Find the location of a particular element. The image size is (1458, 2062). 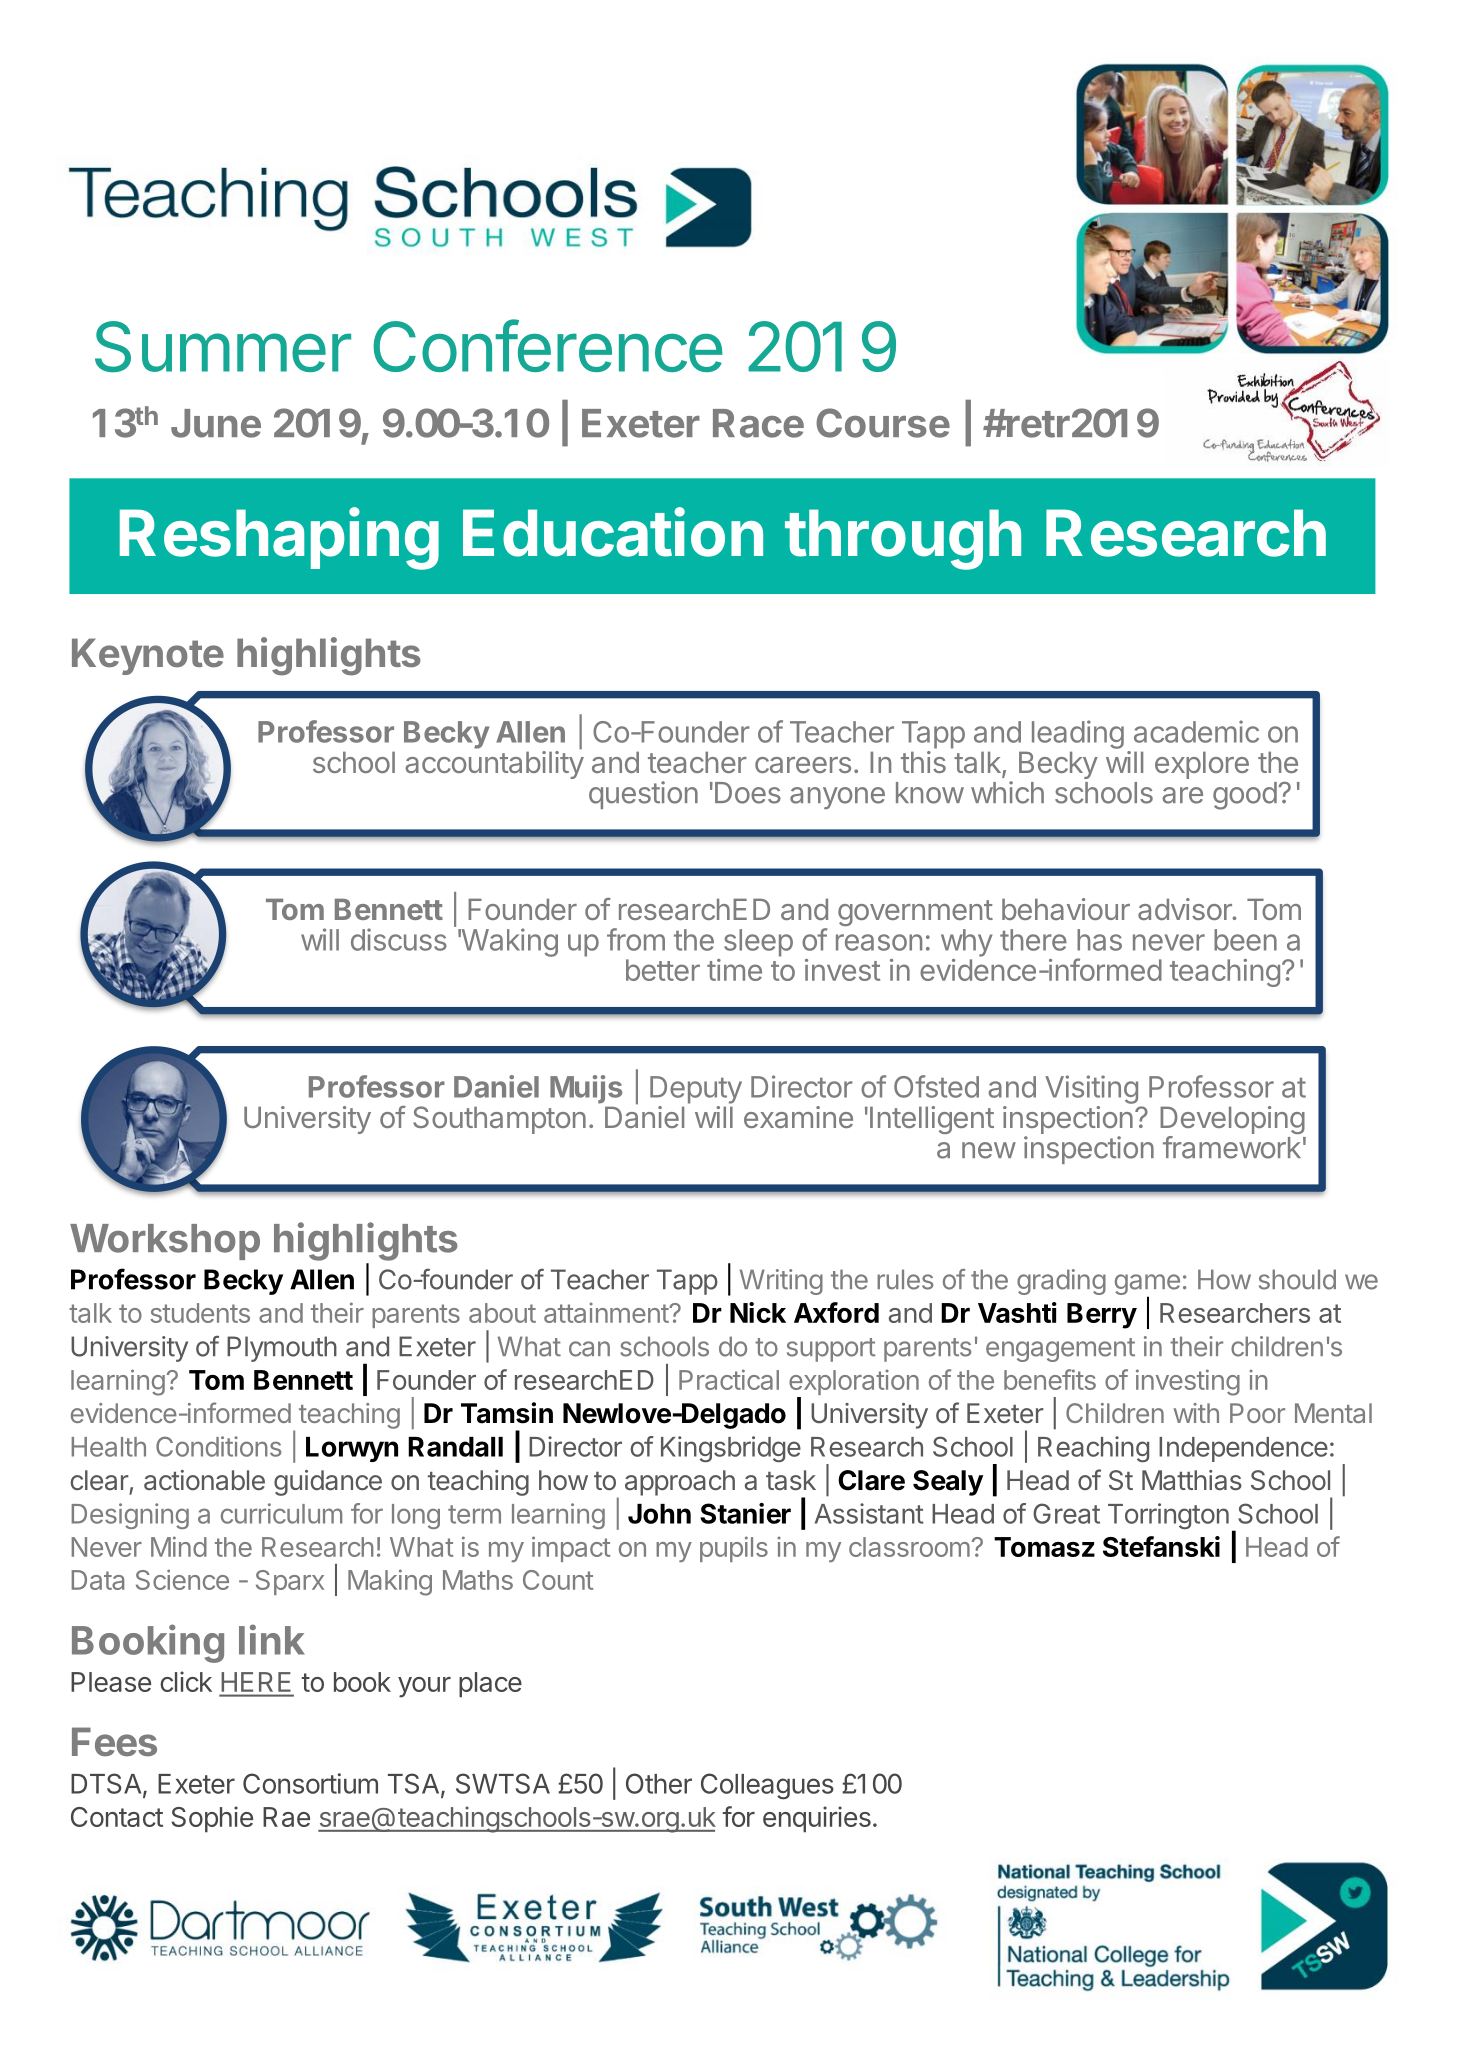

Developing is located at coordinates (1232, 1121).
